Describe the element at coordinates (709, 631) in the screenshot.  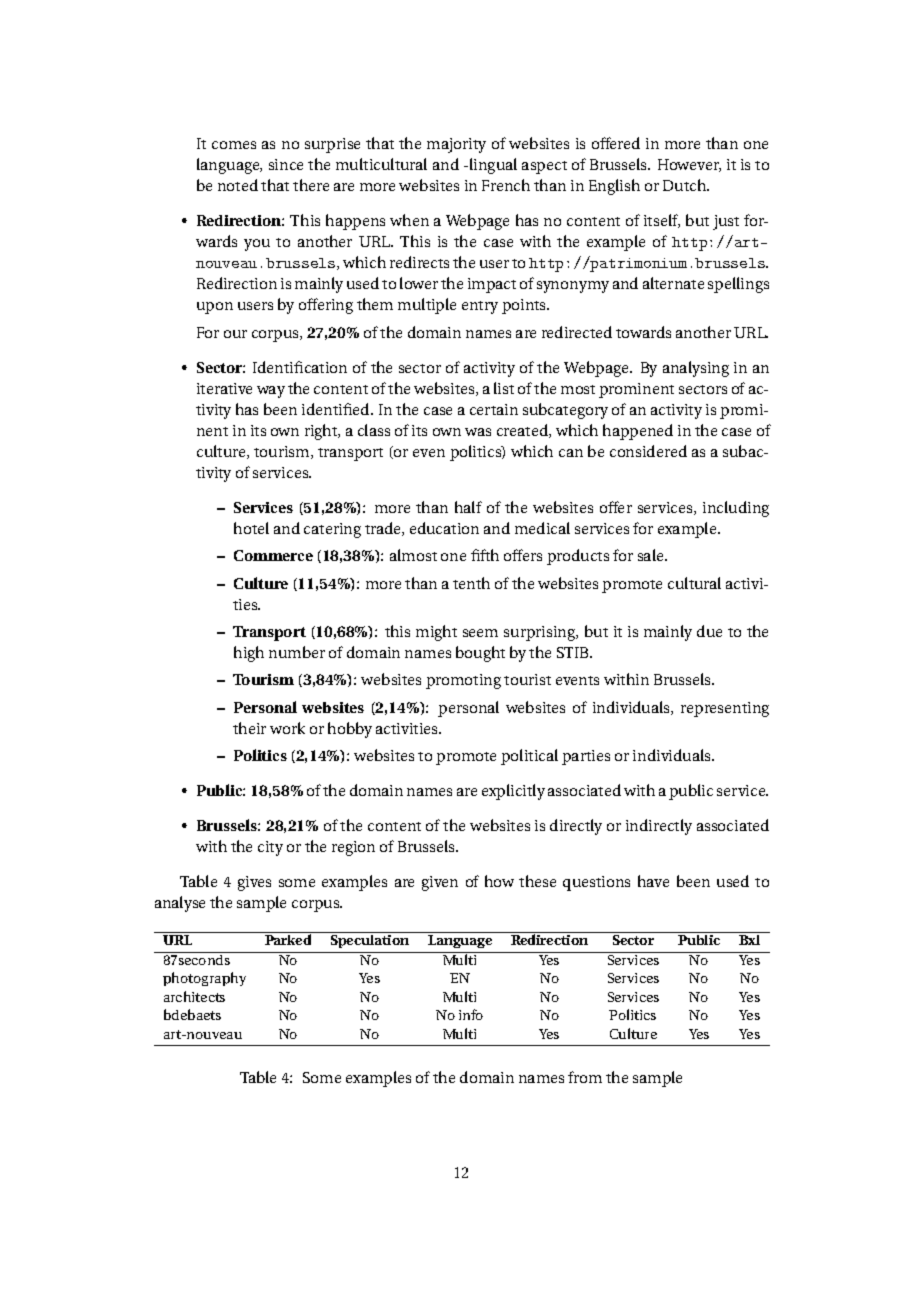
I see `due` at that location.
